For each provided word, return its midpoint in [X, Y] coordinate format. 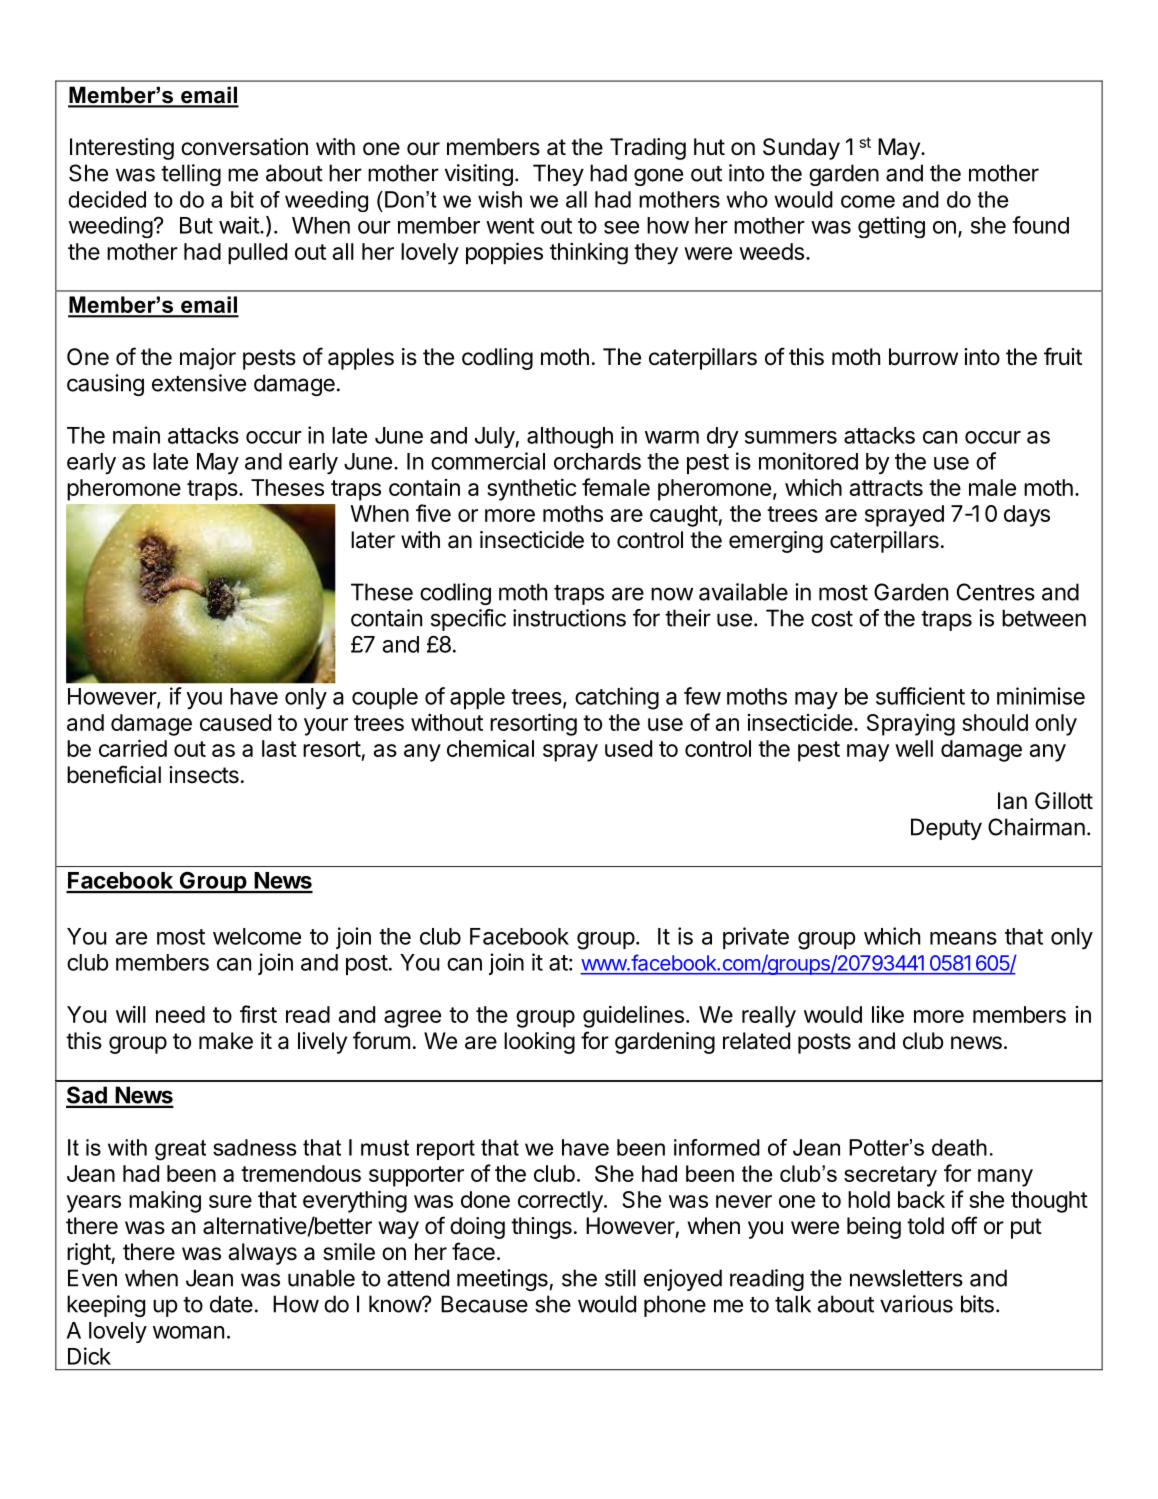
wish [500, 199]
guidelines [633, 1016]
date [231, 1304]
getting [891, 227]
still [620, 1278]
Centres [996, 592]
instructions [569, 618]
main [136, 435]
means [963, 938]
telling [191, 175]
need [180, 1014]
